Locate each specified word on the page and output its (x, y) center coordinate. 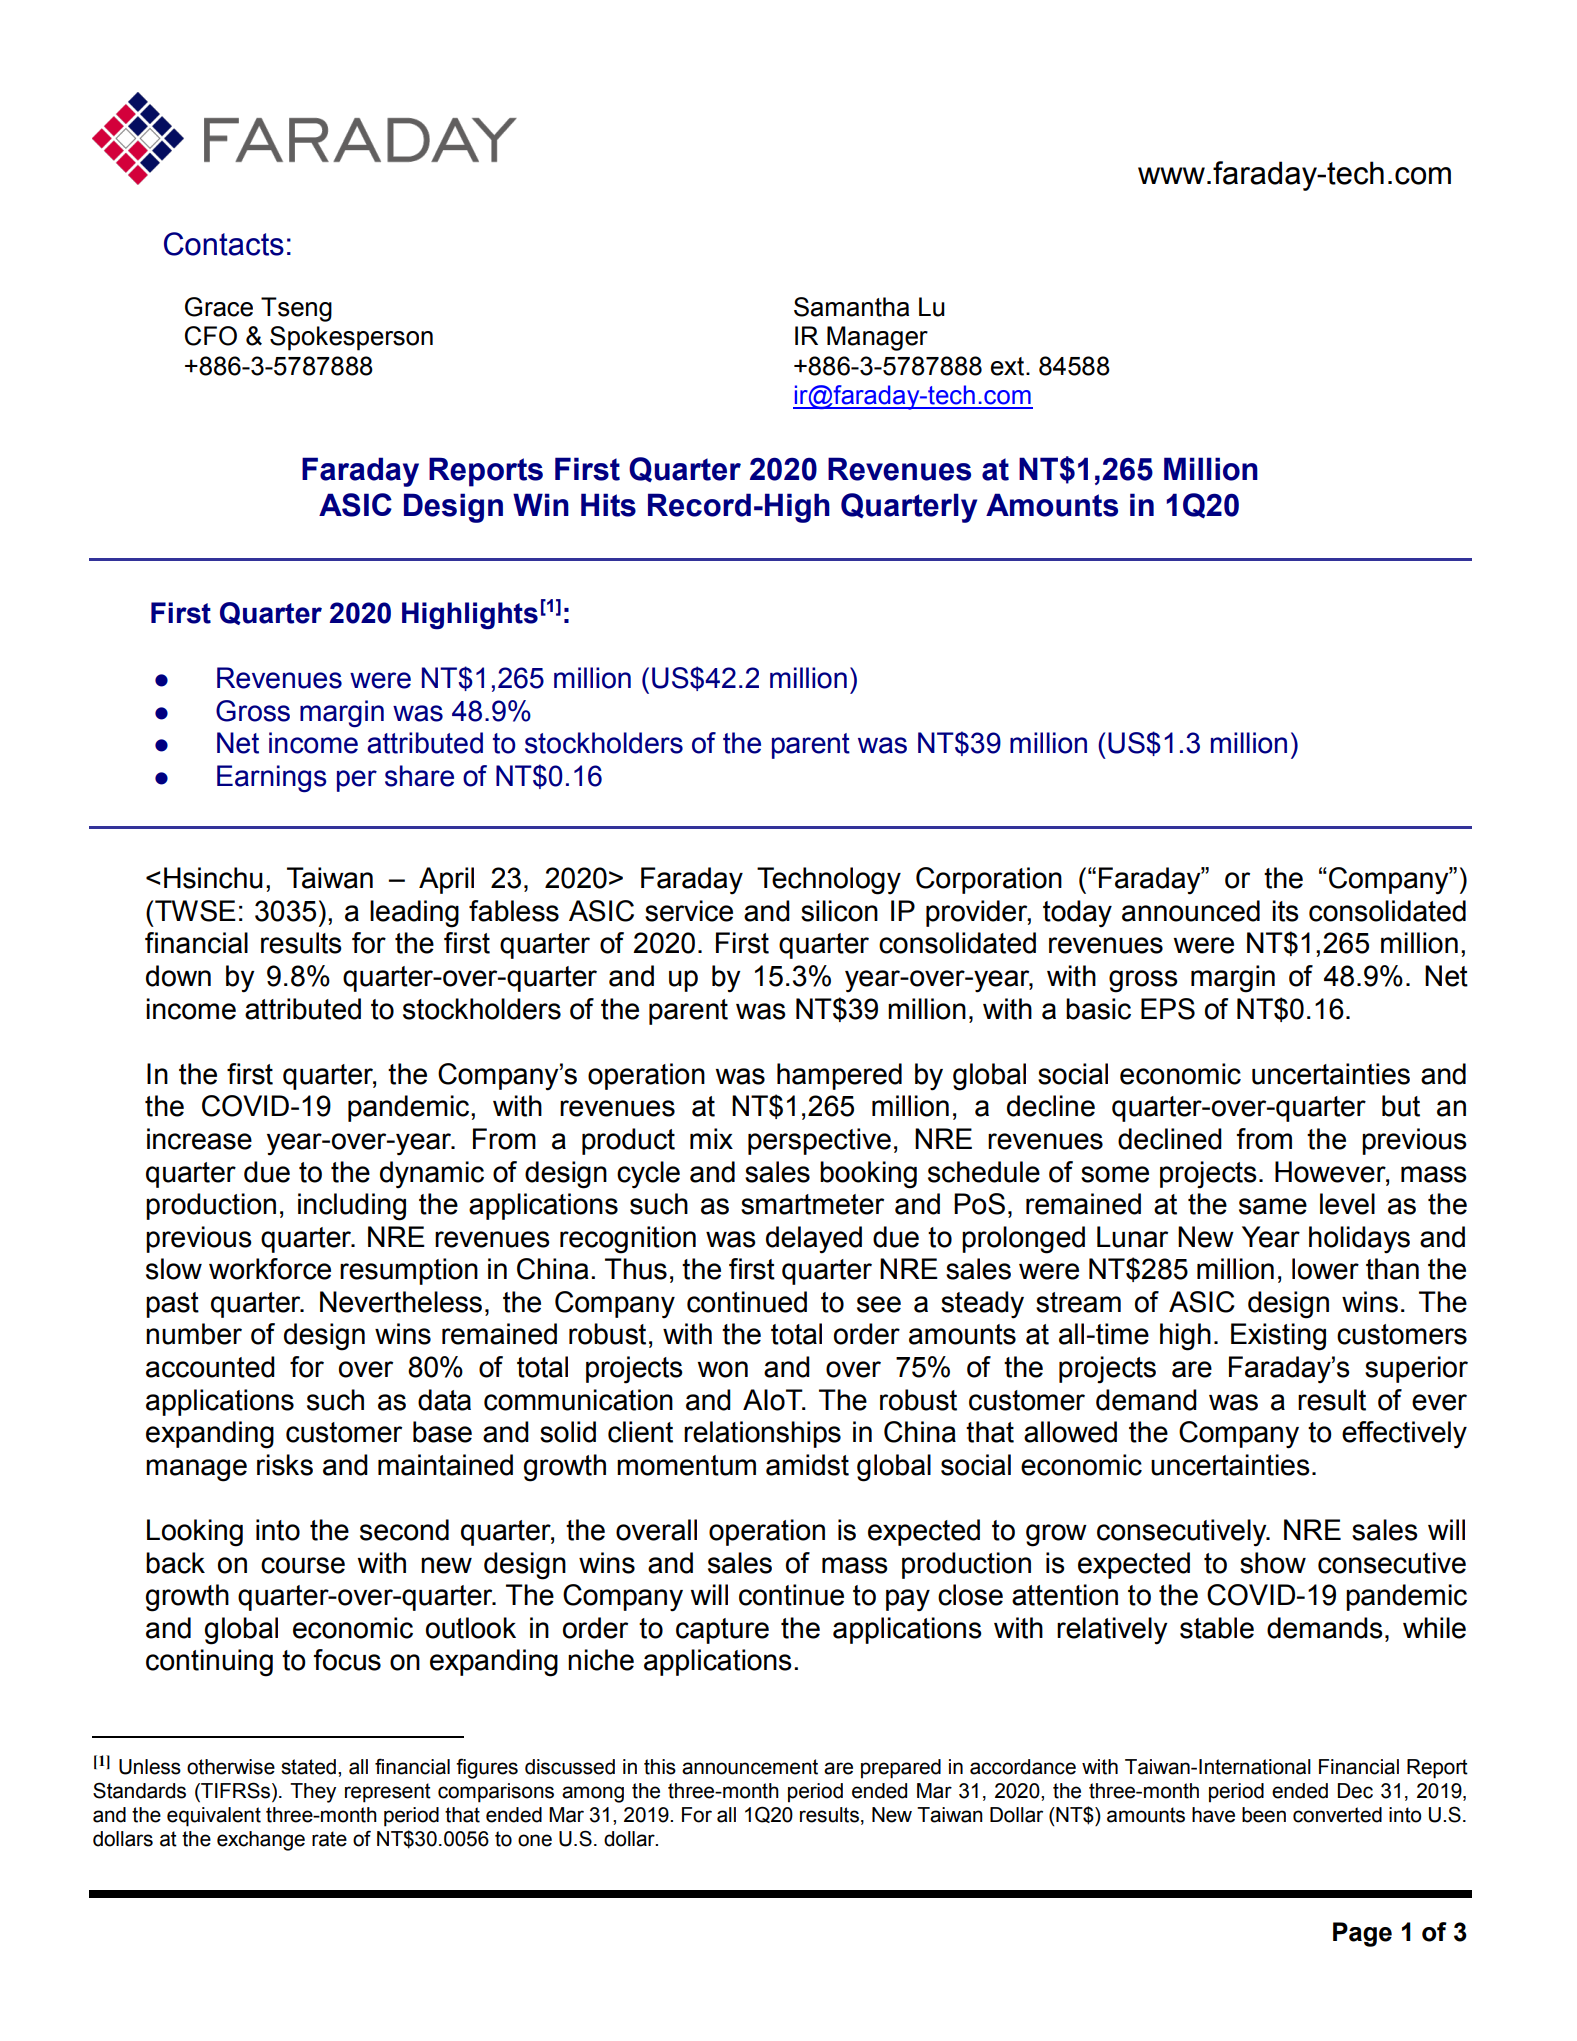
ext (1009, 366)
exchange (261, 1841)
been (1264, 1815)
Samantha (851, 307)
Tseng (296, 309)
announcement (750, 1767)
